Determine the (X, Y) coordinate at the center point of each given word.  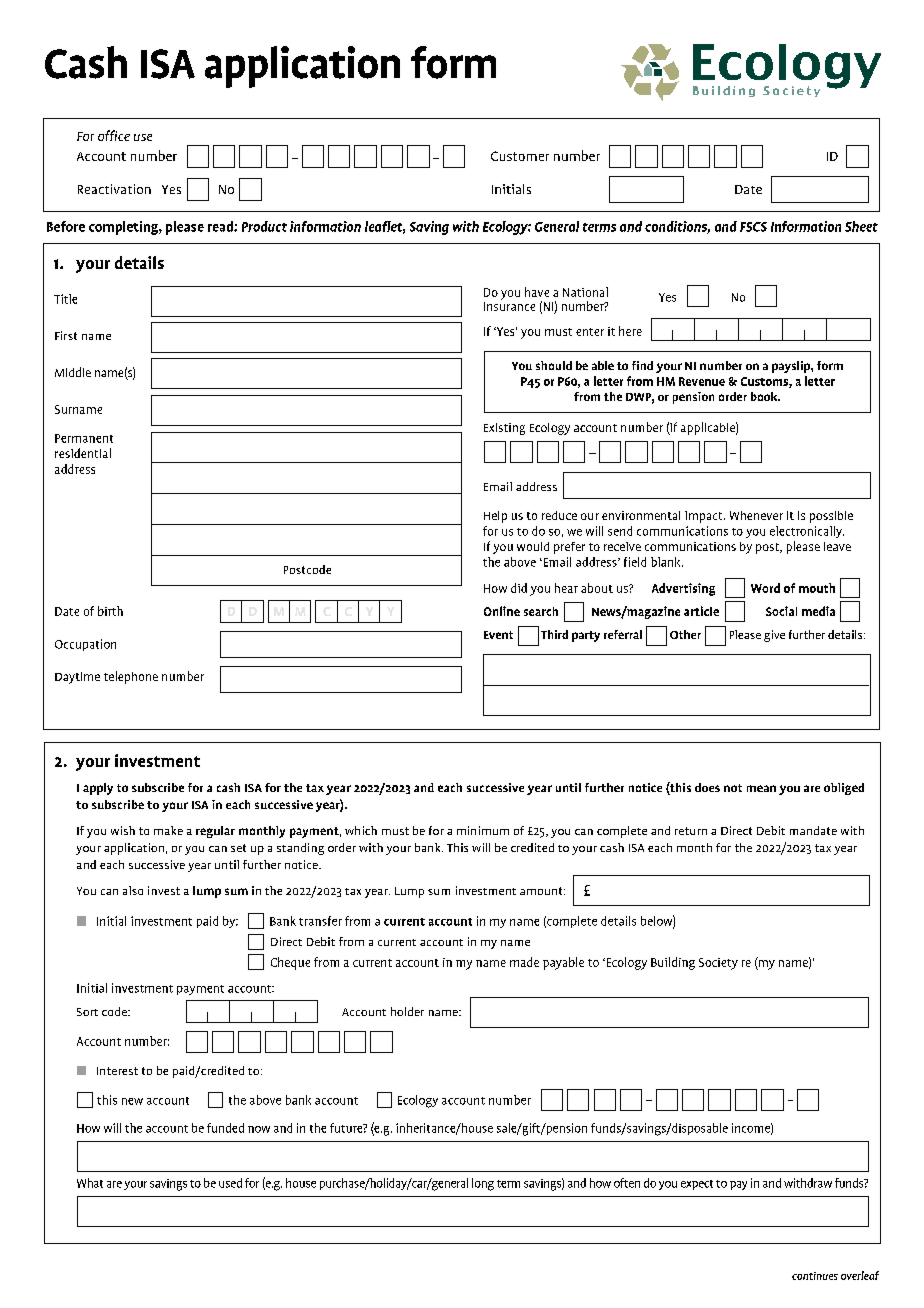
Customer (520, 156)
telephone (131, 677)
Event (498, 635)
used (230, 1183)
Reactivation (114, 189)
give (774, 636)
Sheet (861, 226)
